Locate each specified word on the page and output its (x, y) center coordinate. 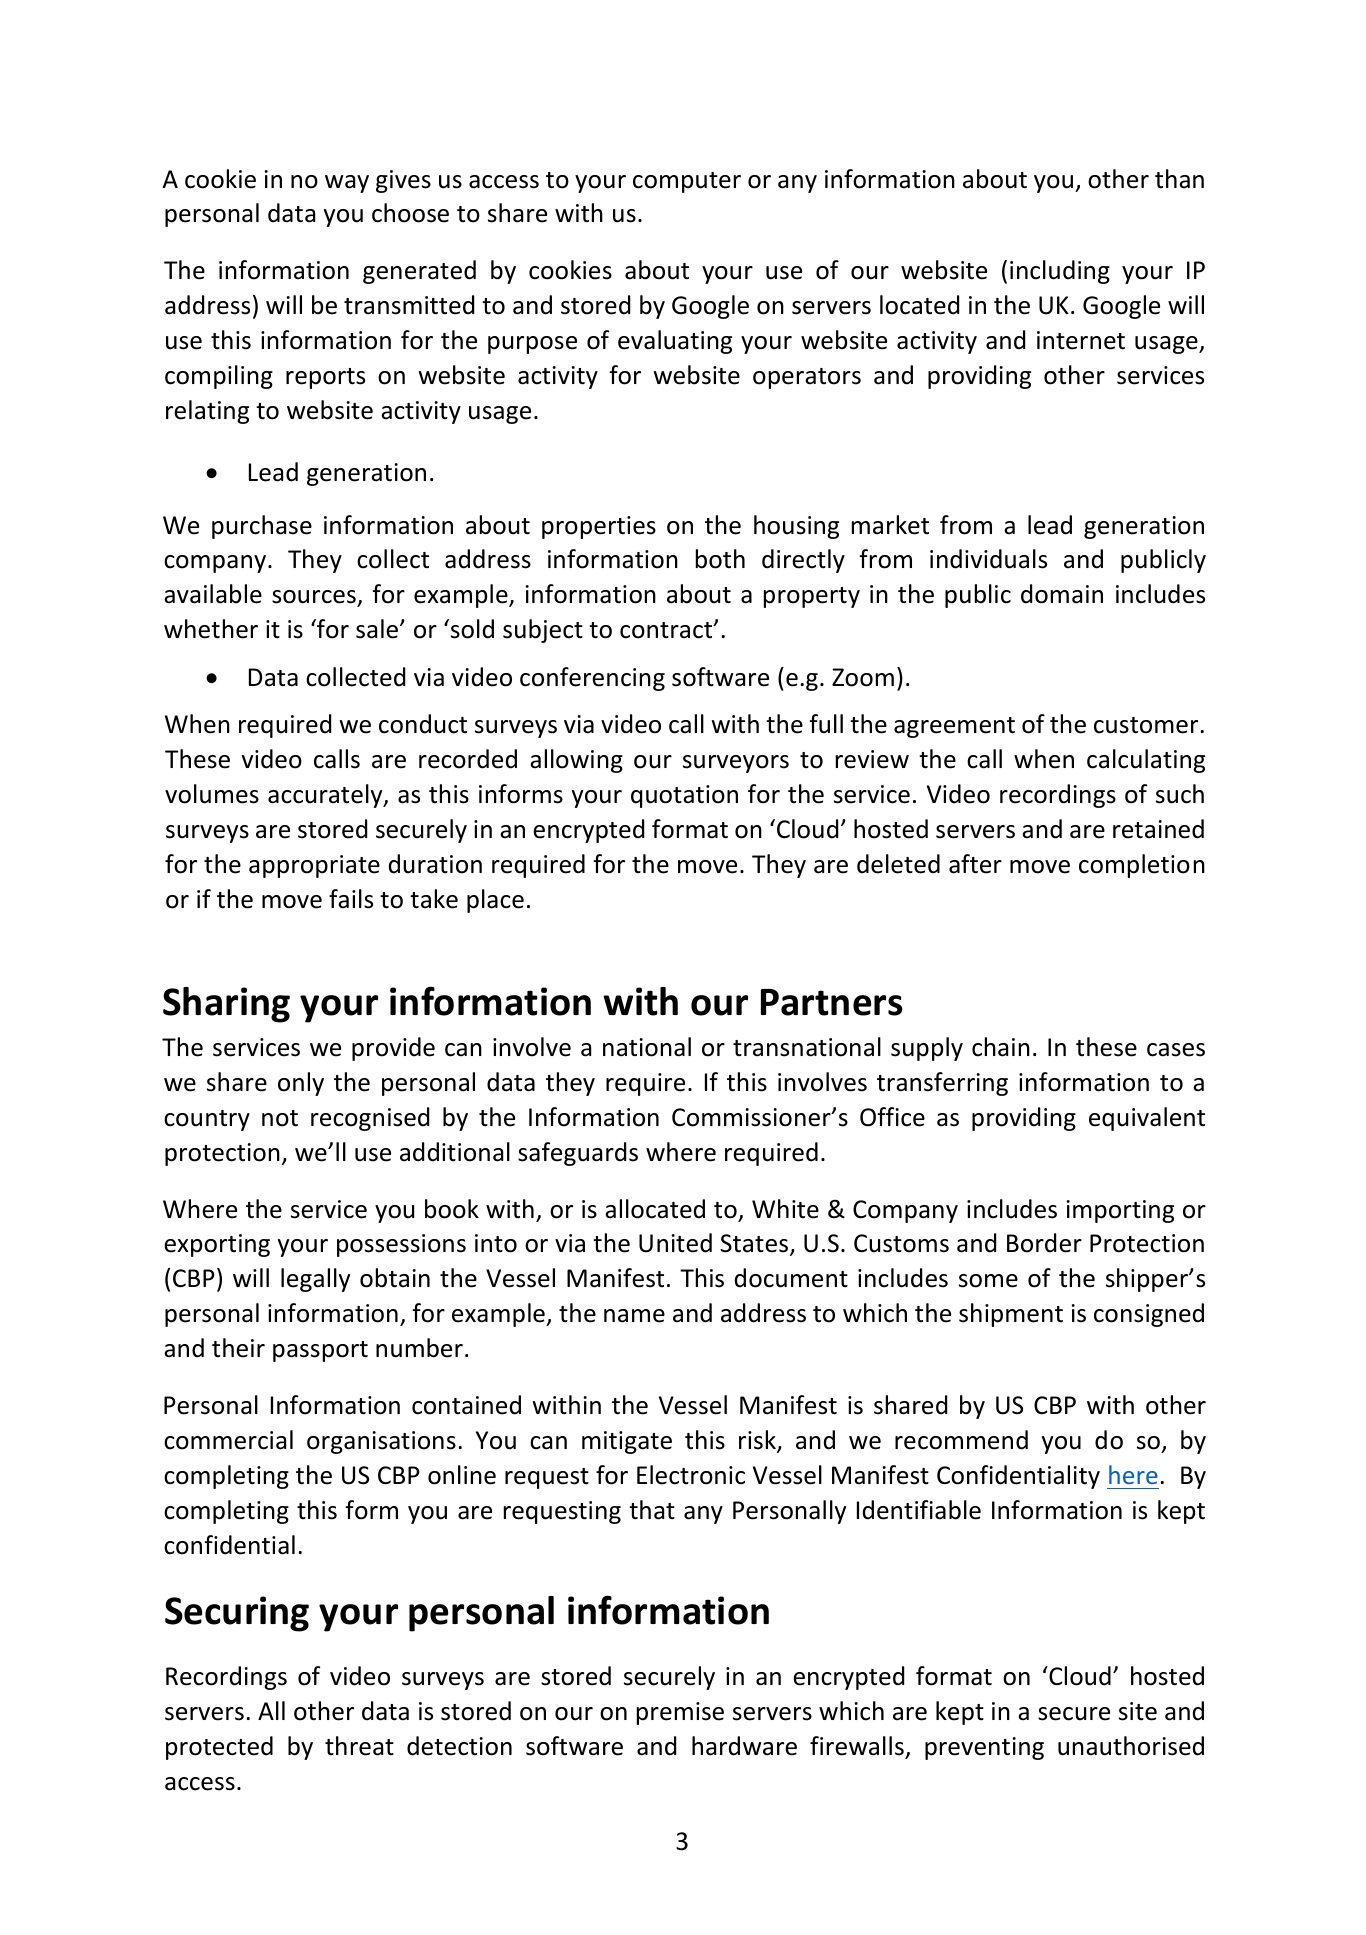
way (347, 184)
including (1060, 272)
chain (1001, 1047)
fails (351, 899)
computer (687, 182)
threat (359, 1746)
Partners (831, 1002)
